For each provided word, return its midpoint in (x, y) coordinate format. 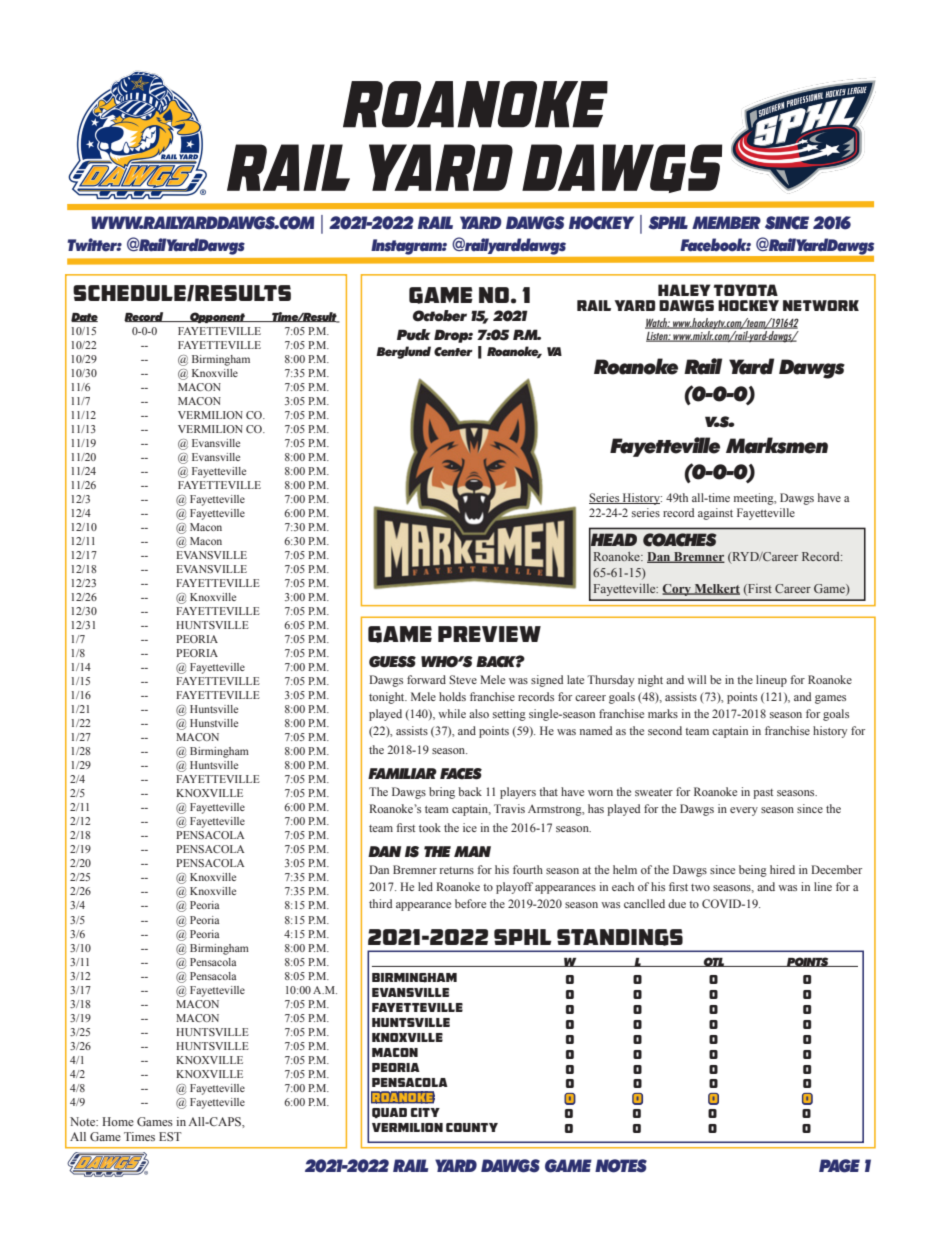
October (440, 316)
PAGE (839, 1166)
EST (170, 1136)
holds (452, 696)
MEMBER (726, 222)
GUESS (392, 662)
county (472, 1127)
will (696, 679)
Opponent (217, 317)
